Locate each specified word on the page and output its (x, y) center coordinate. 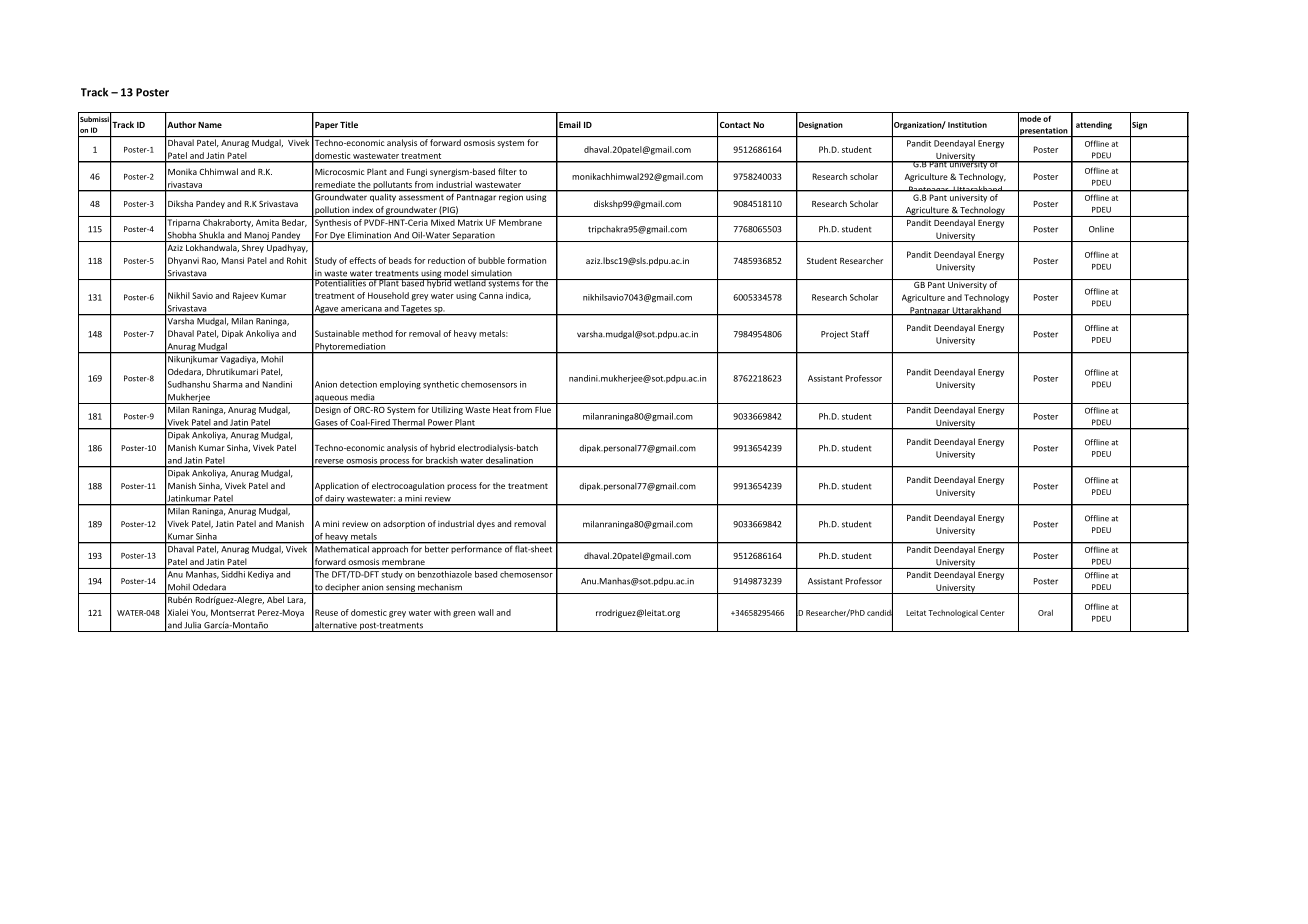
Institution (967, 125)
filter (507, 171)
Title (349, 124)
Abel (275, 599)
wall (486, 612)
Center (992, 613)
